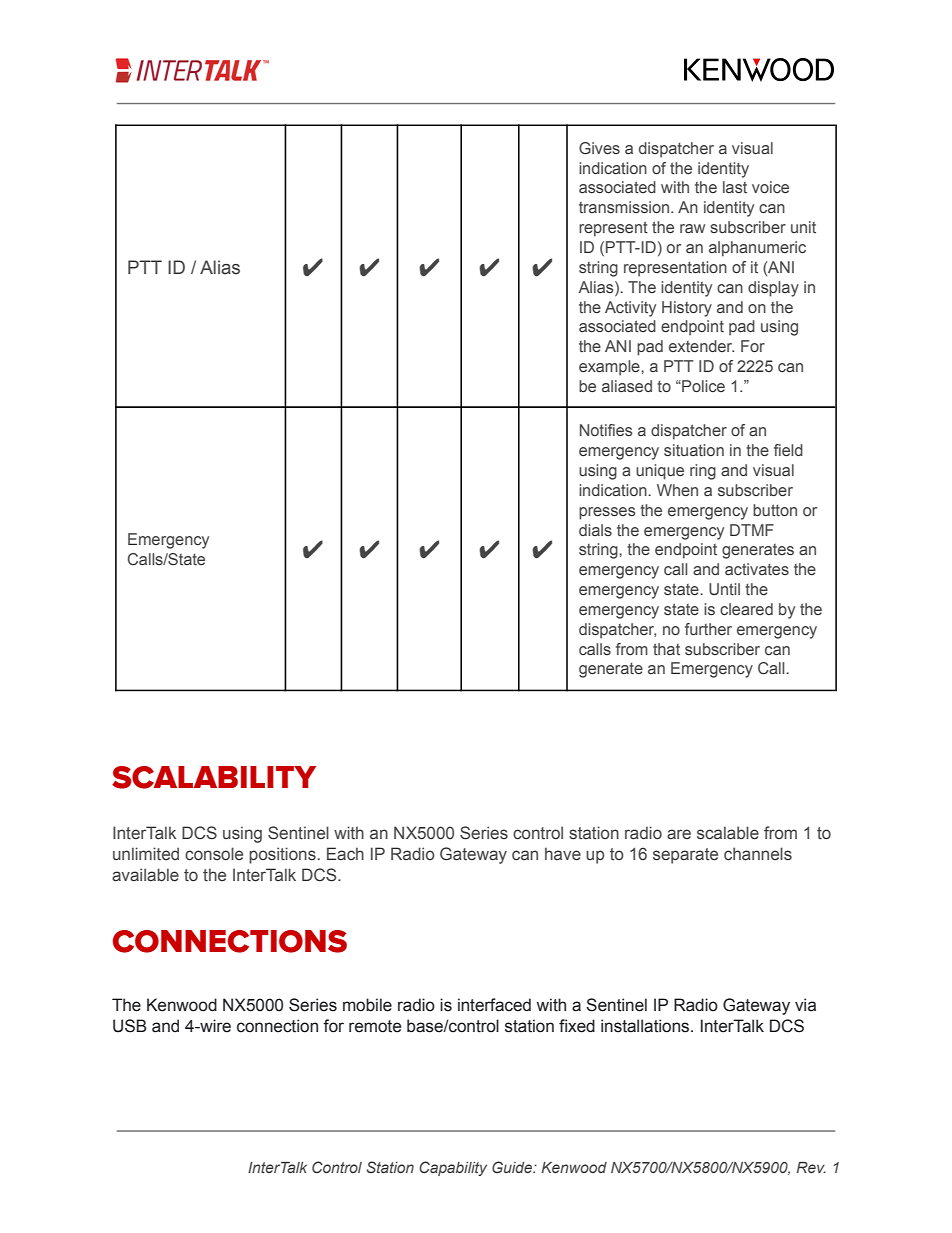  Describe the element at coordinates (595, 530) in the document. I see `dials` at that location.
